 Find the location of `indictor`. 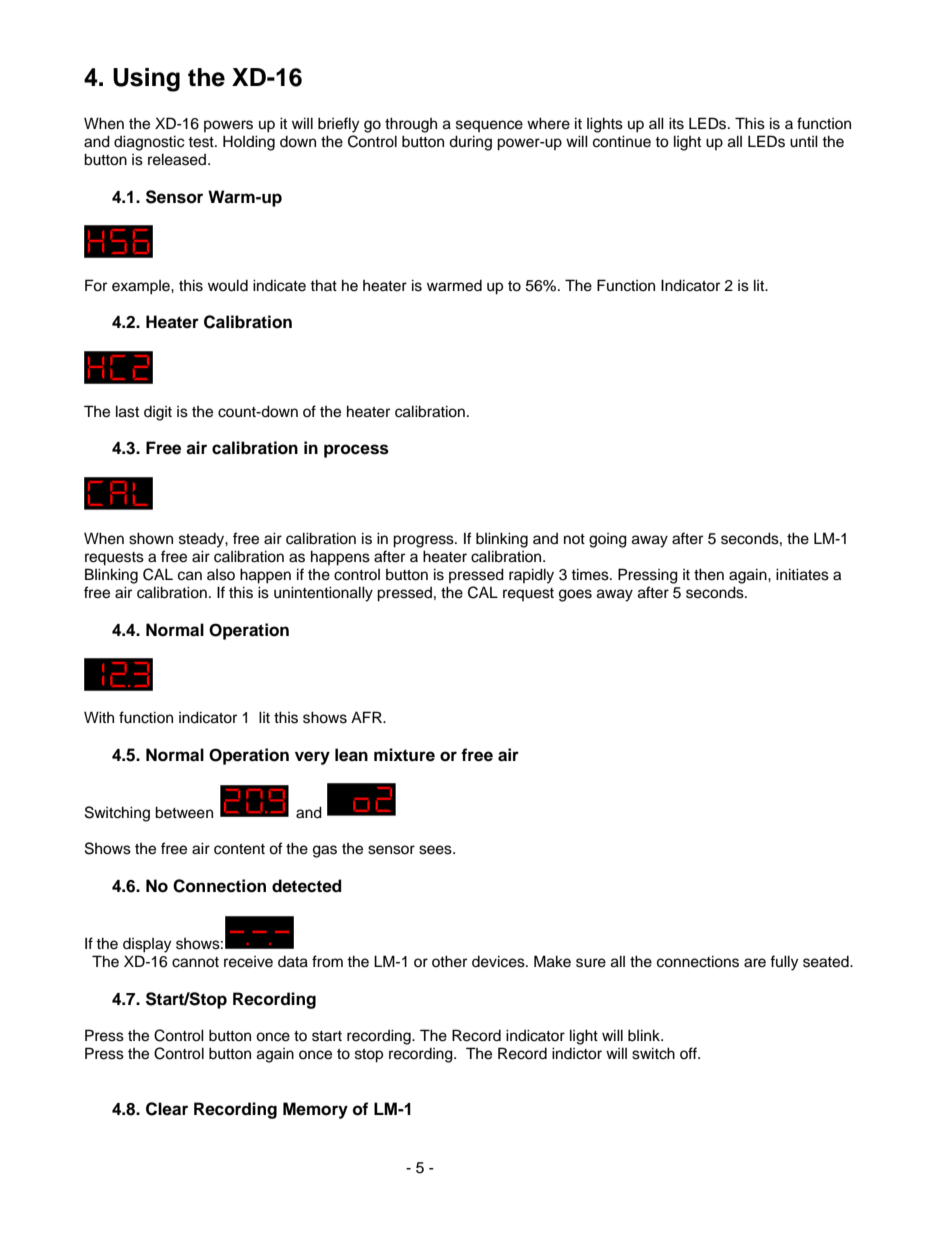

indictor is located at coordinates (577, 1053).
